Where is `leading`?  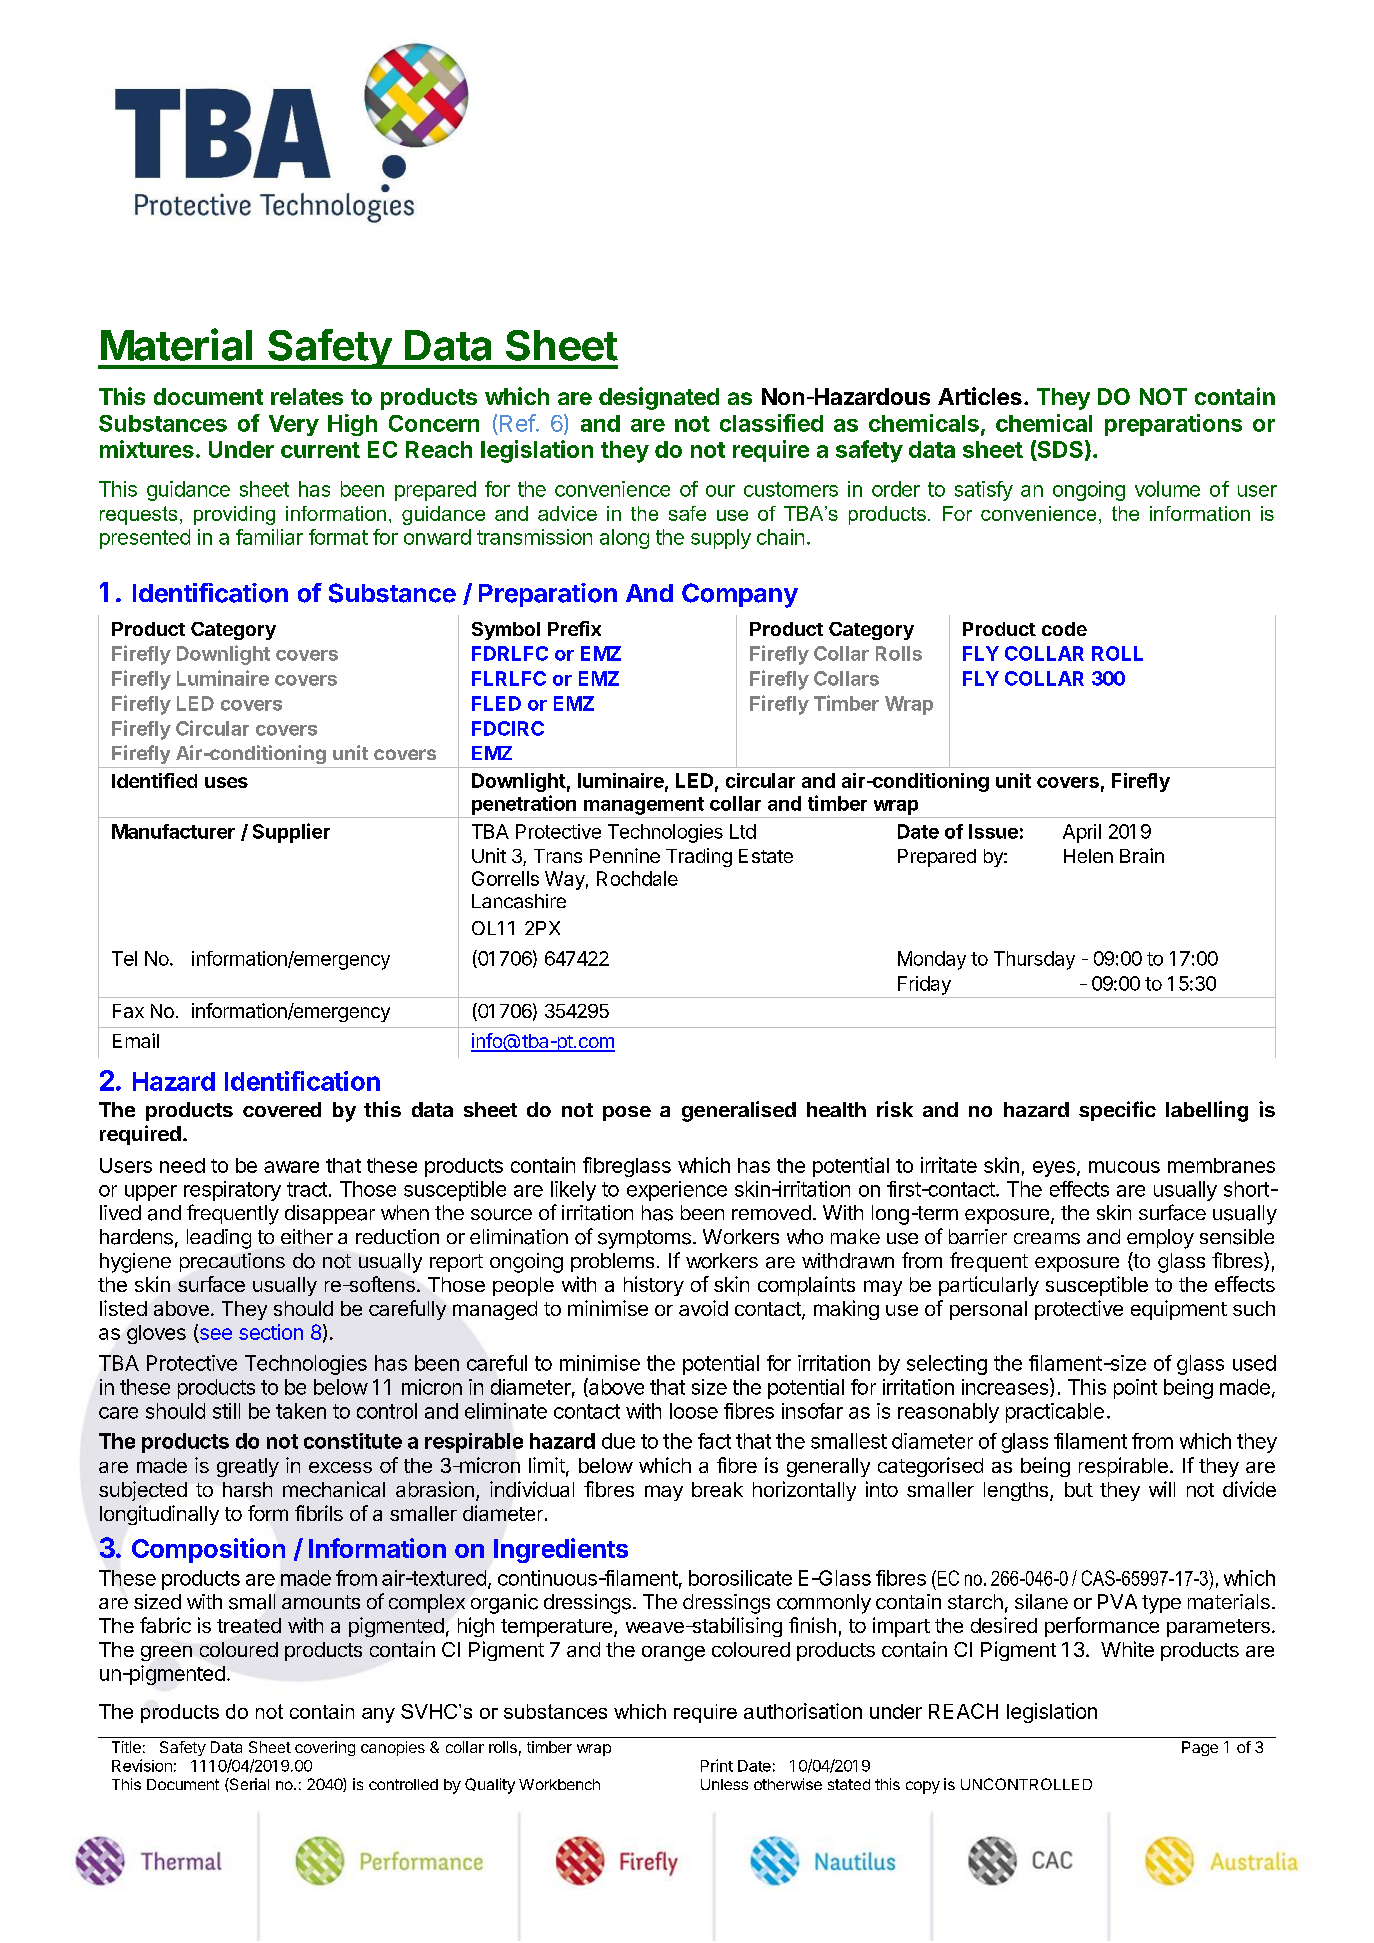
leading is located at coordinates (219, 1239).
